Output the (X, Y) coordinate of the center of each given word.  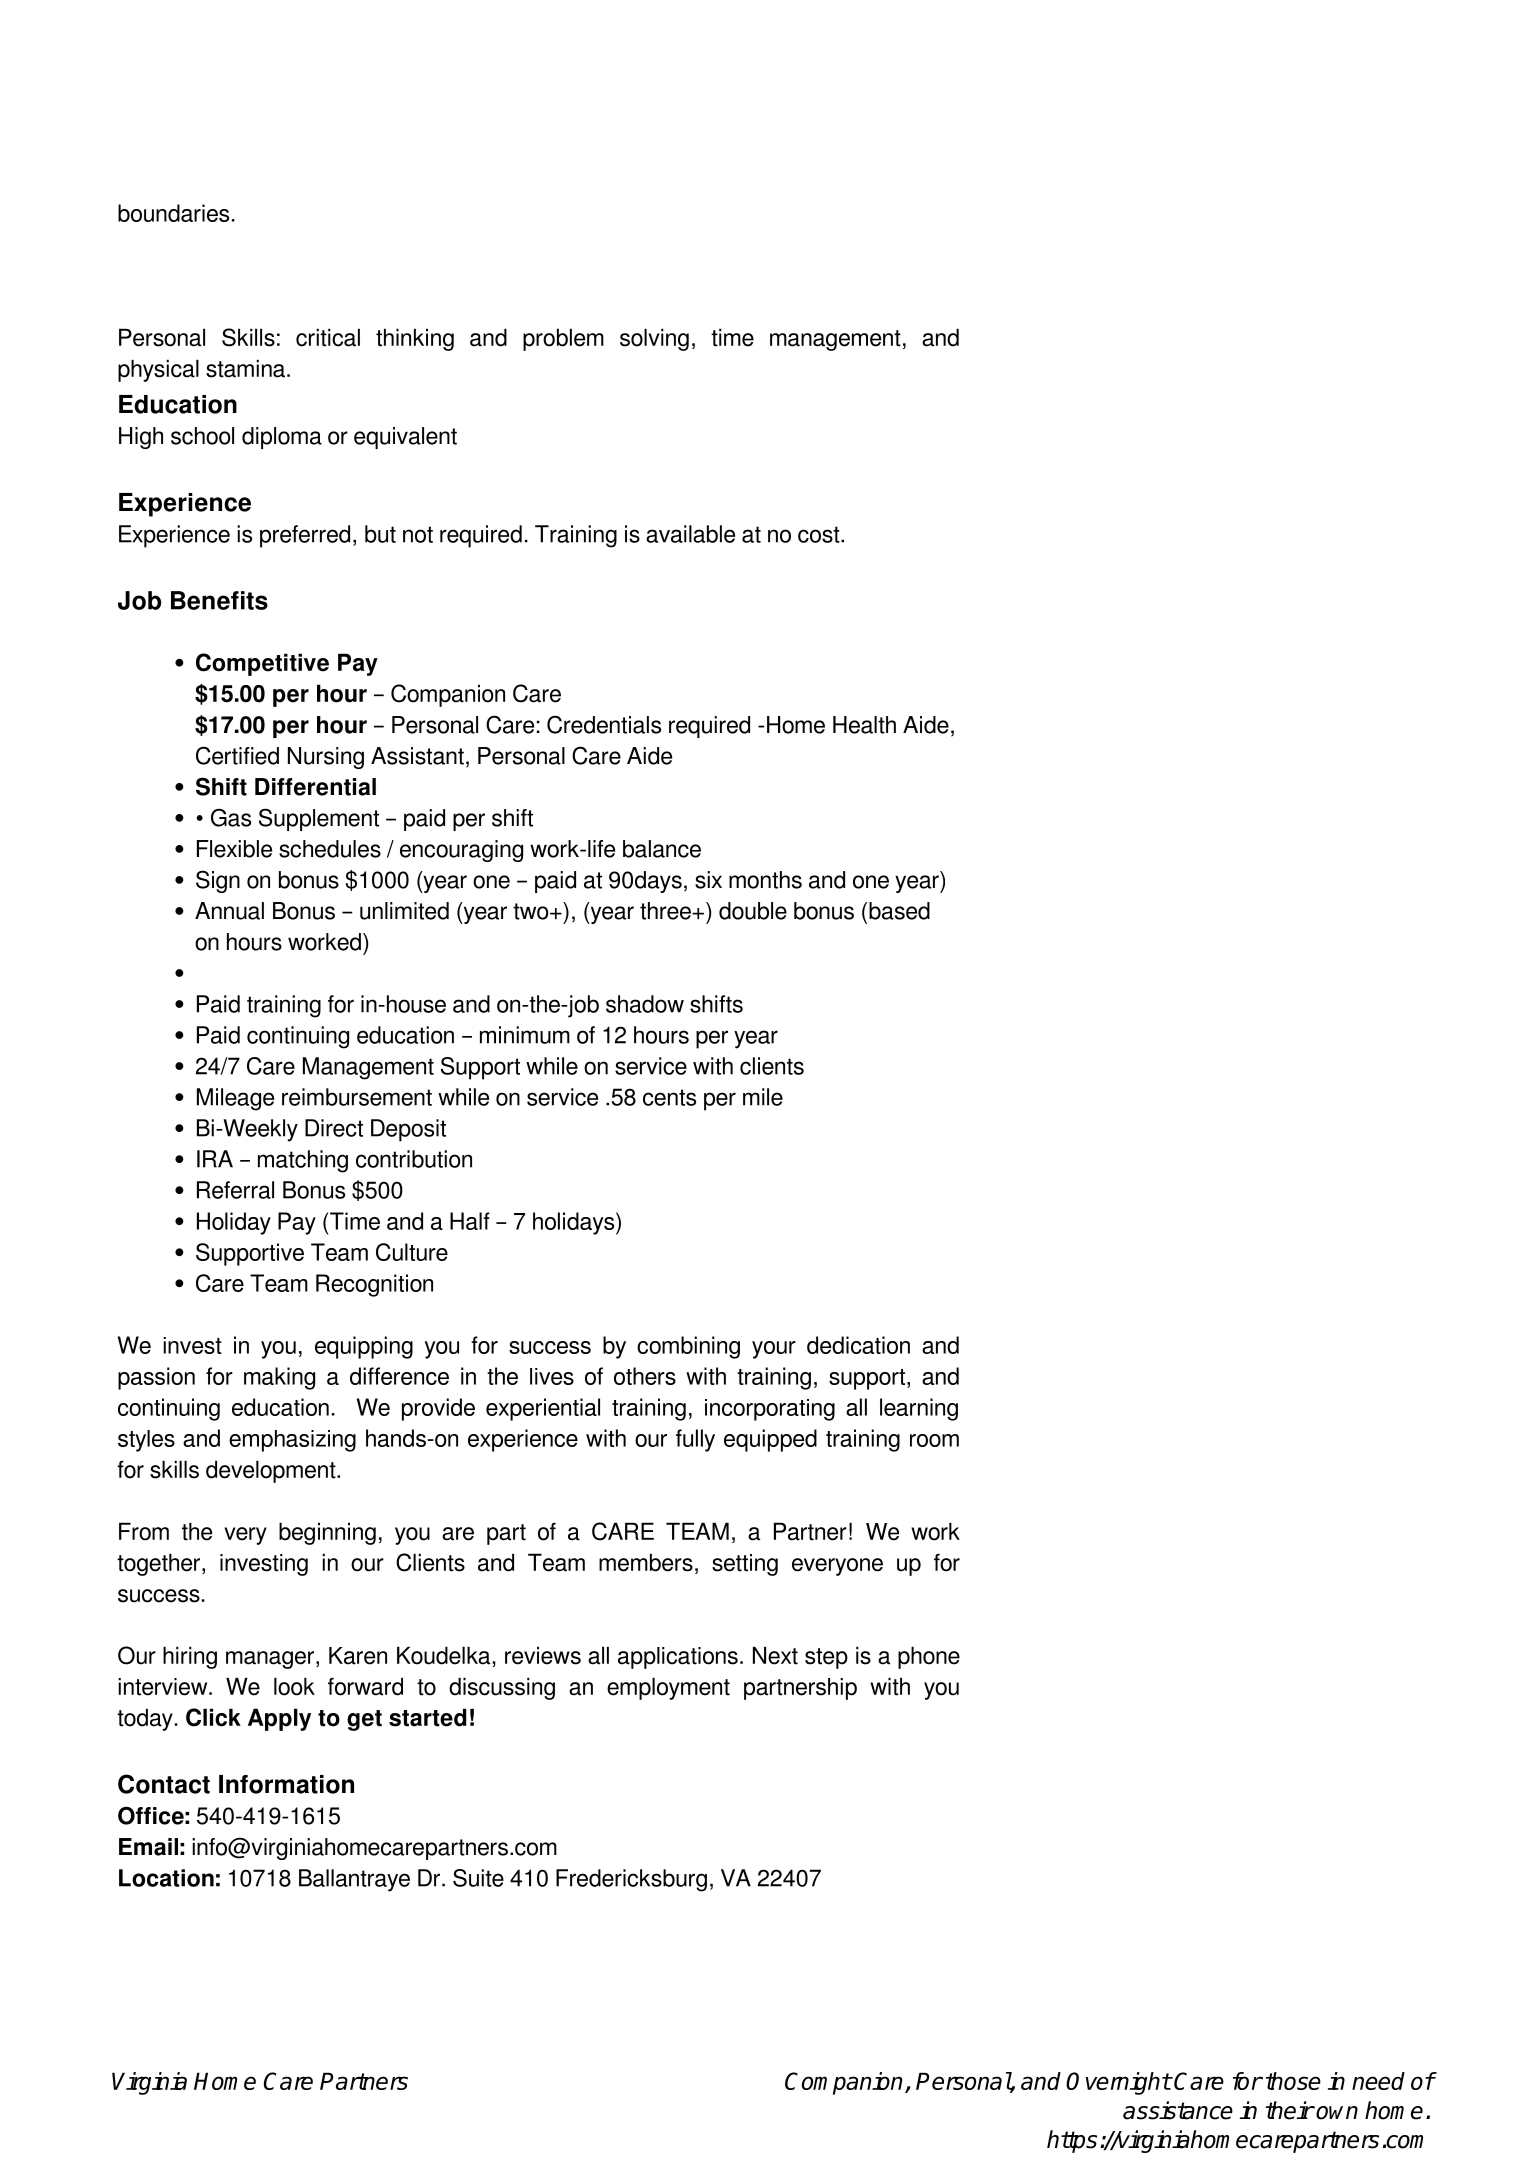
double (753, 911)
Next (775, 1655)
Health (864, 725)
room (934, 1440)
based (899, 911)
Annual (229, 911)
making (279, 1378)
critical (328, 337)
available (690, 534)
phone (929, 1657)
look (294, 1686)
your (774, 1350)
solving (654, 339)
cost (820, 534)
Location (166, 1878)
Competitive (262, 664)
